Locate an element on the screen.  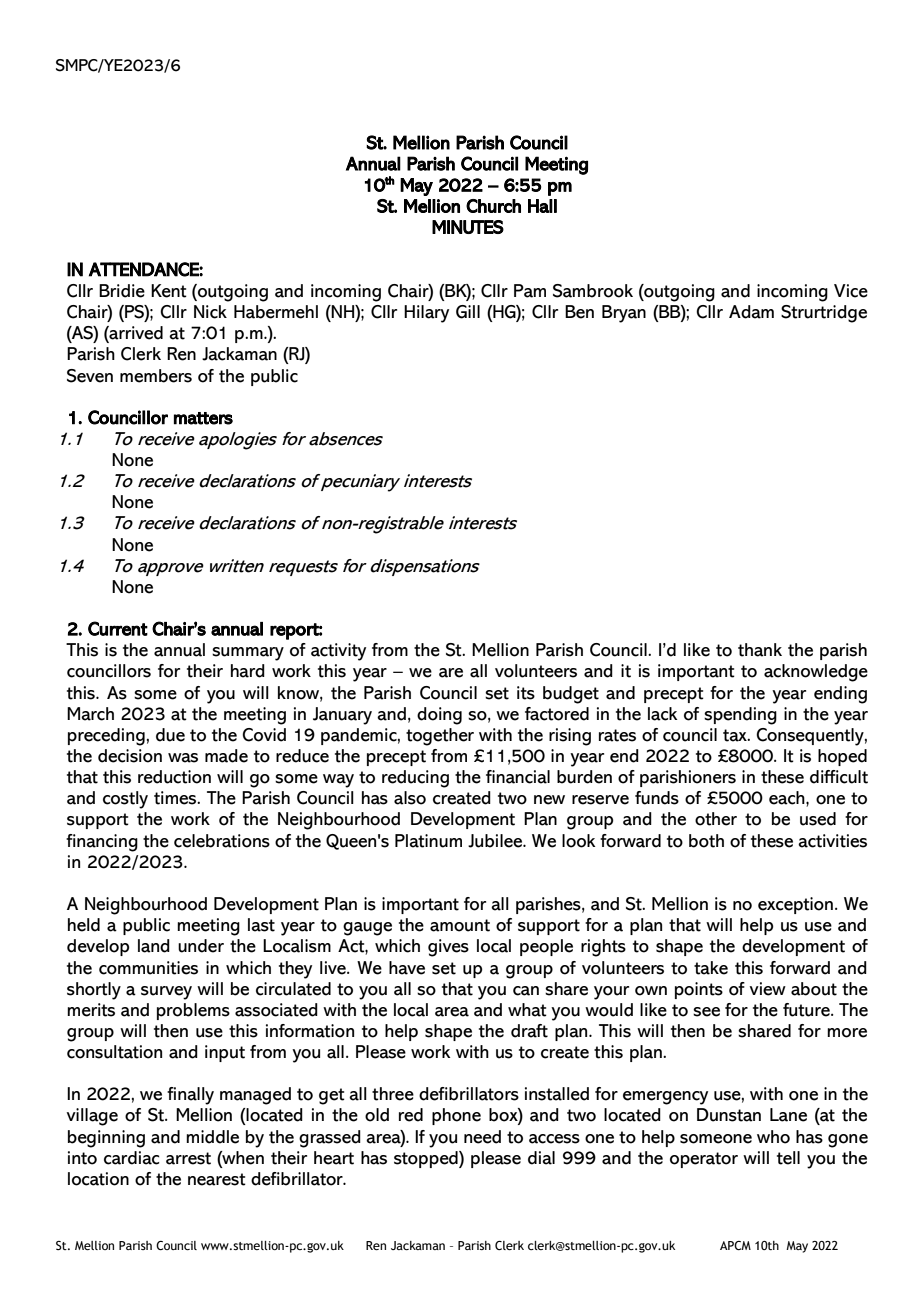
Kent is located at coordinates (169, 291).
